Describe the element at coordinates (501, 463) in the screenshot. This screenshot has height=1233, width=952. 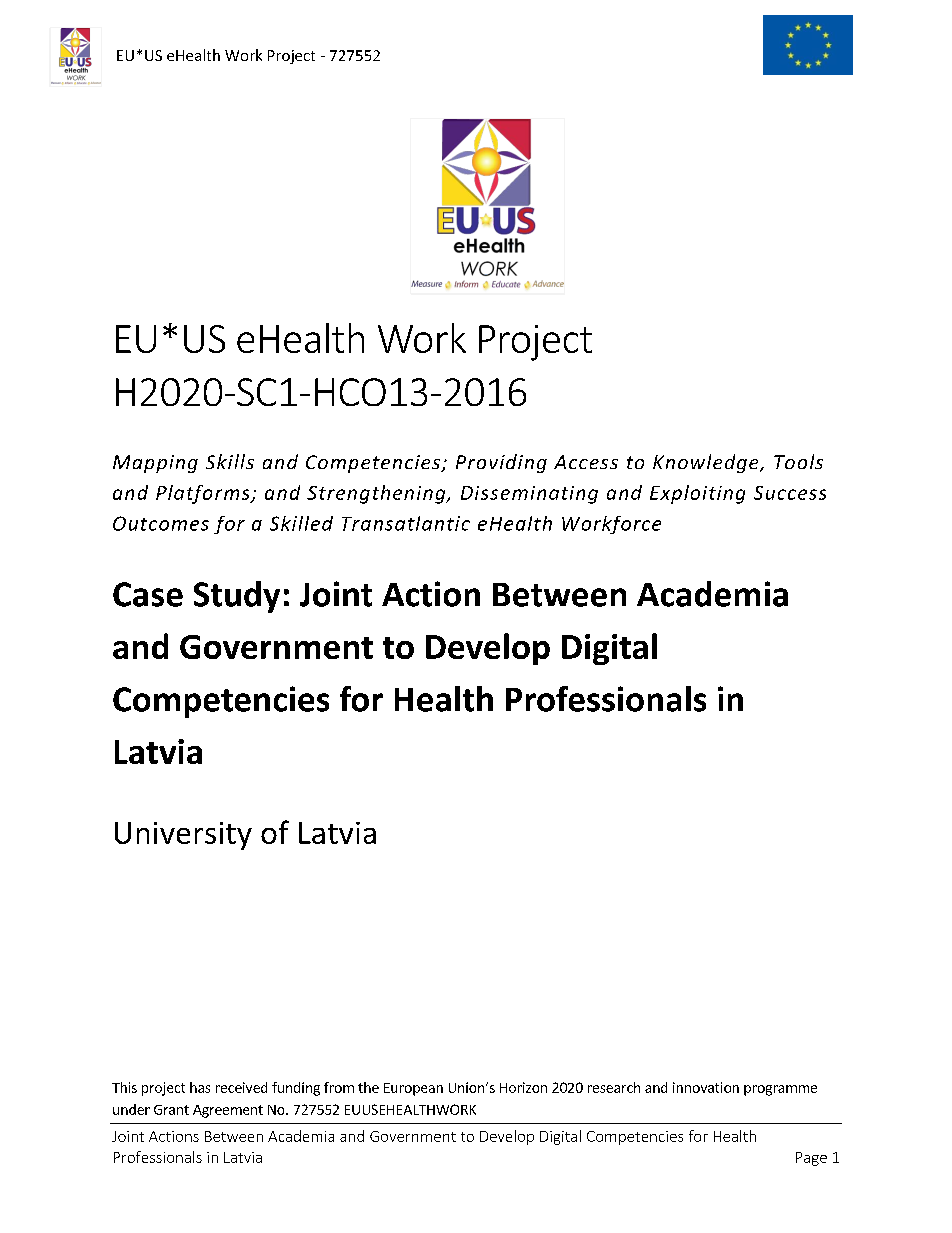
I see `Providing` at that location.
